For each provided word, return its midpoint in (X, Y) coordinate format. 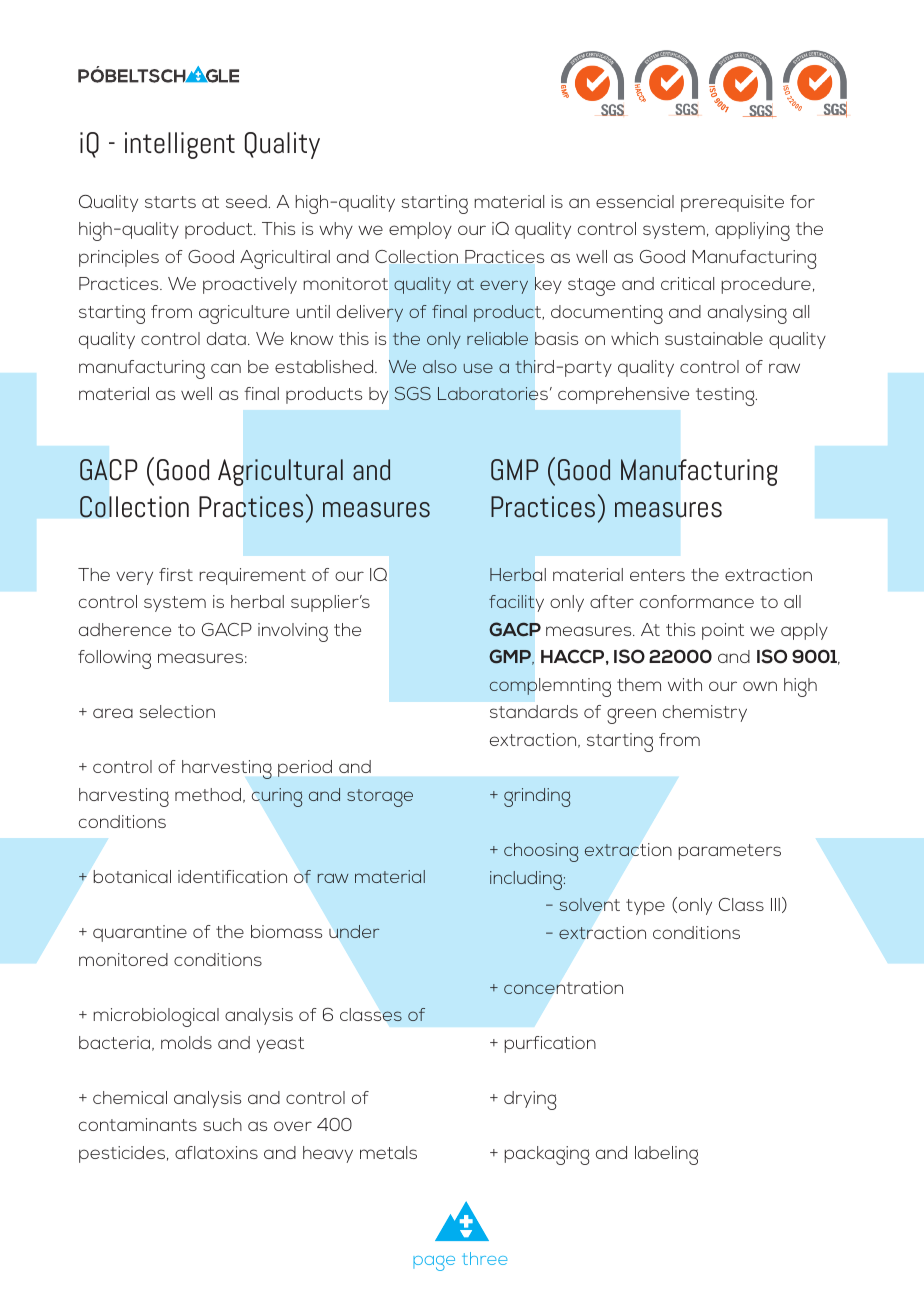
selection (177, 711)
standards (534, 711)
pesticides (123, 1154)
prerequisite (732, 203)
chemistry (705, 713)
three (484, 1258)
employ (420, 230)
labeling (666, 1155)
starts (170, 202)
